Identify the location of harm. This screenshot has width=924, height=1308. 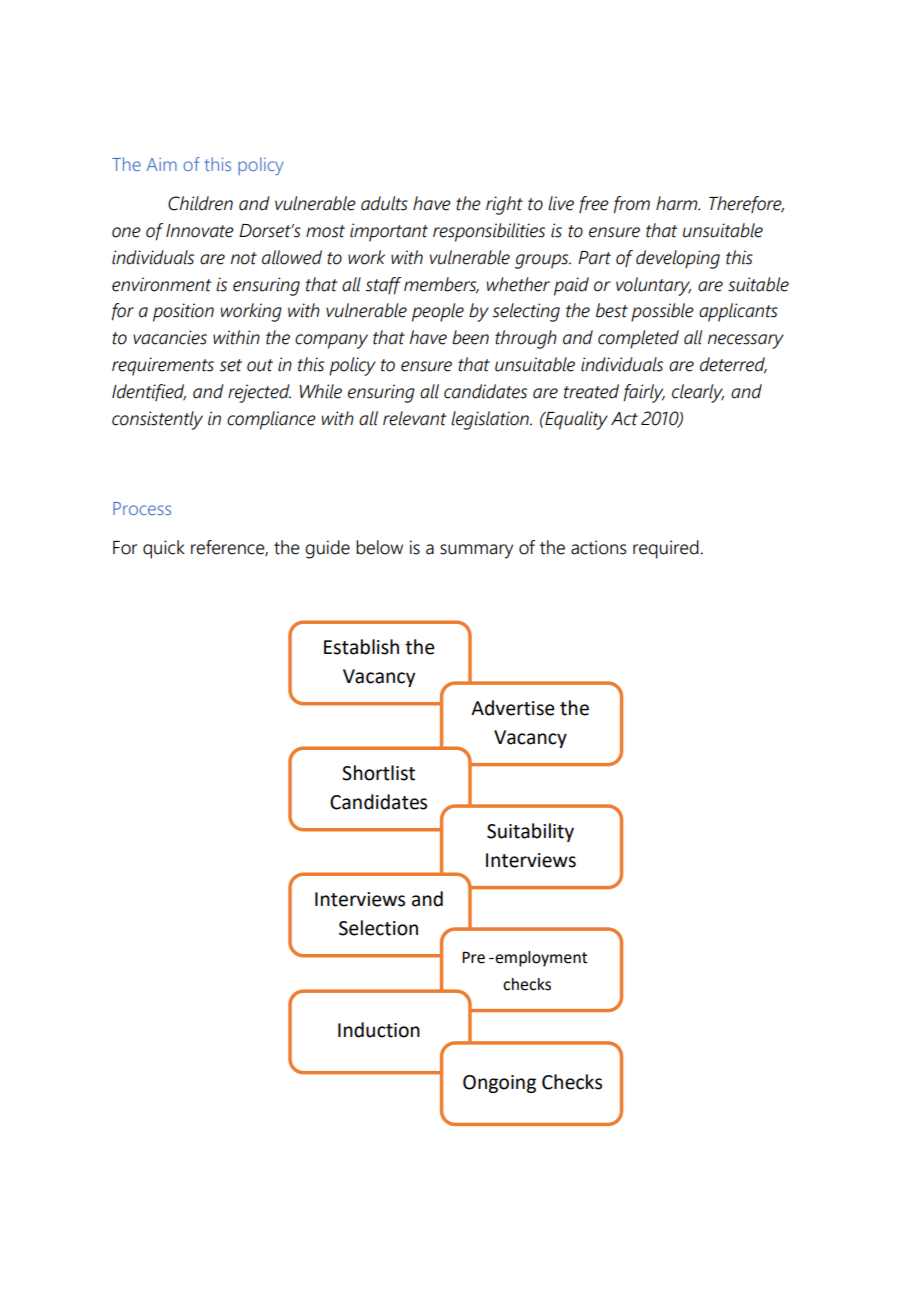
(678, 203).
